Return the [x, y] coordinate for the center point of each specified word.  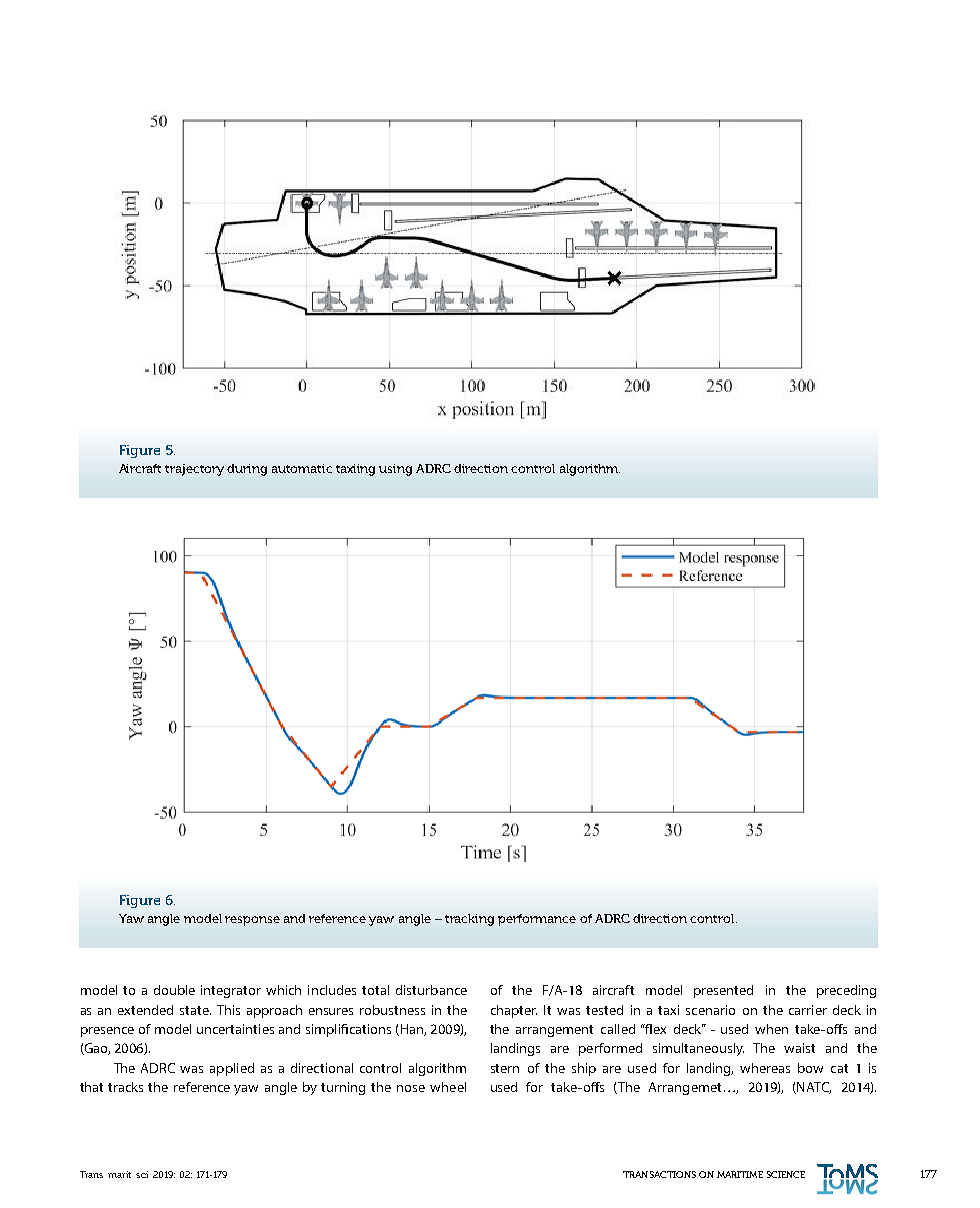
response [252, 921]
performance [537, 920]
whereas [765, 1068]
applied [232, 1069]
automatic [302, 468]
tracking [469, 920]
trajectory [194, 470]
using [395, 470]
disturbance [431, 990]
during [247, 470]
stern [505, 1068]
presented [723, 991]
